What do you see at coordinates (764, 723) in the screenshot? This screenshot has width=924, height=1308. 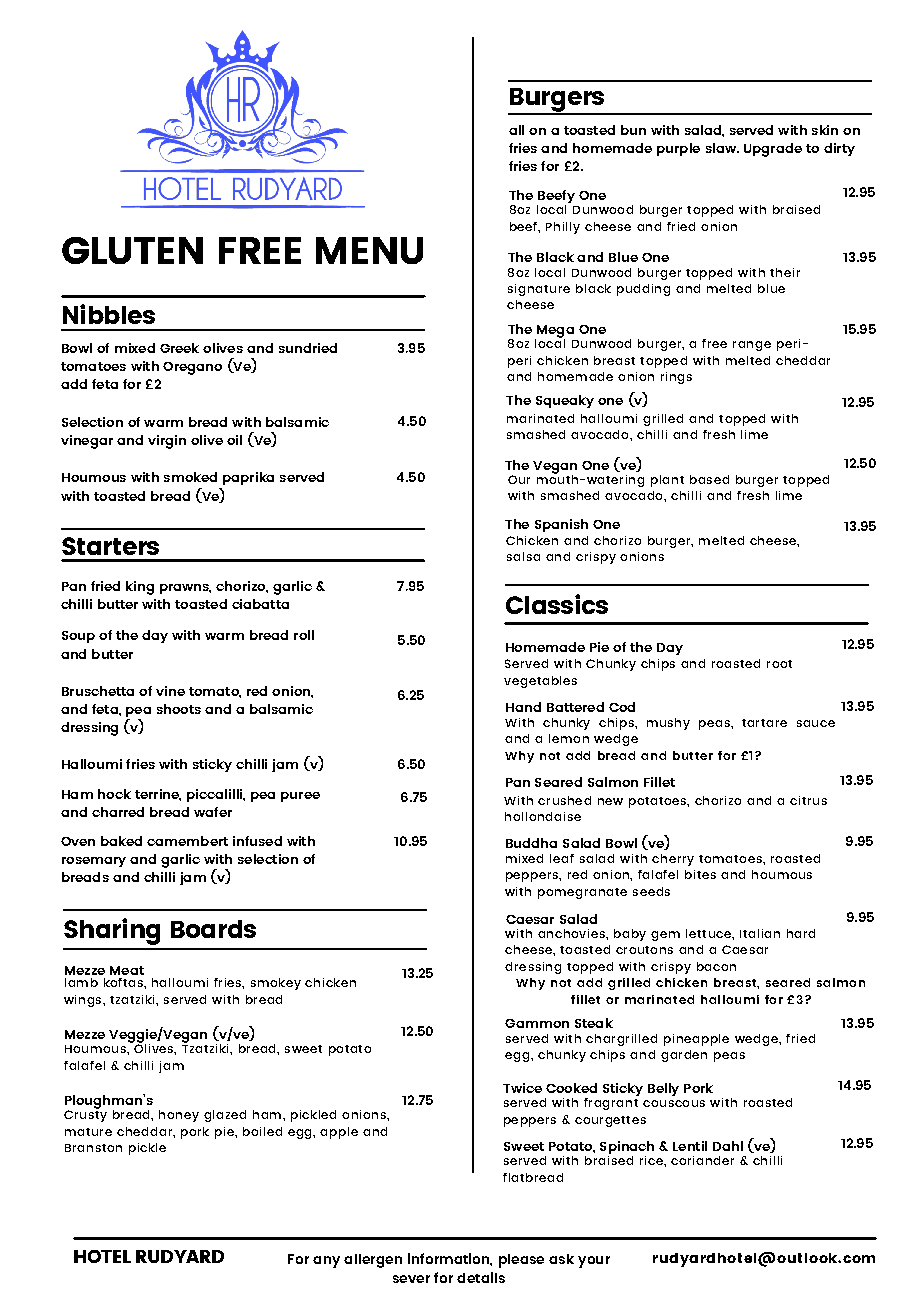 I see `tartare` at bounding box center [764, 723].
